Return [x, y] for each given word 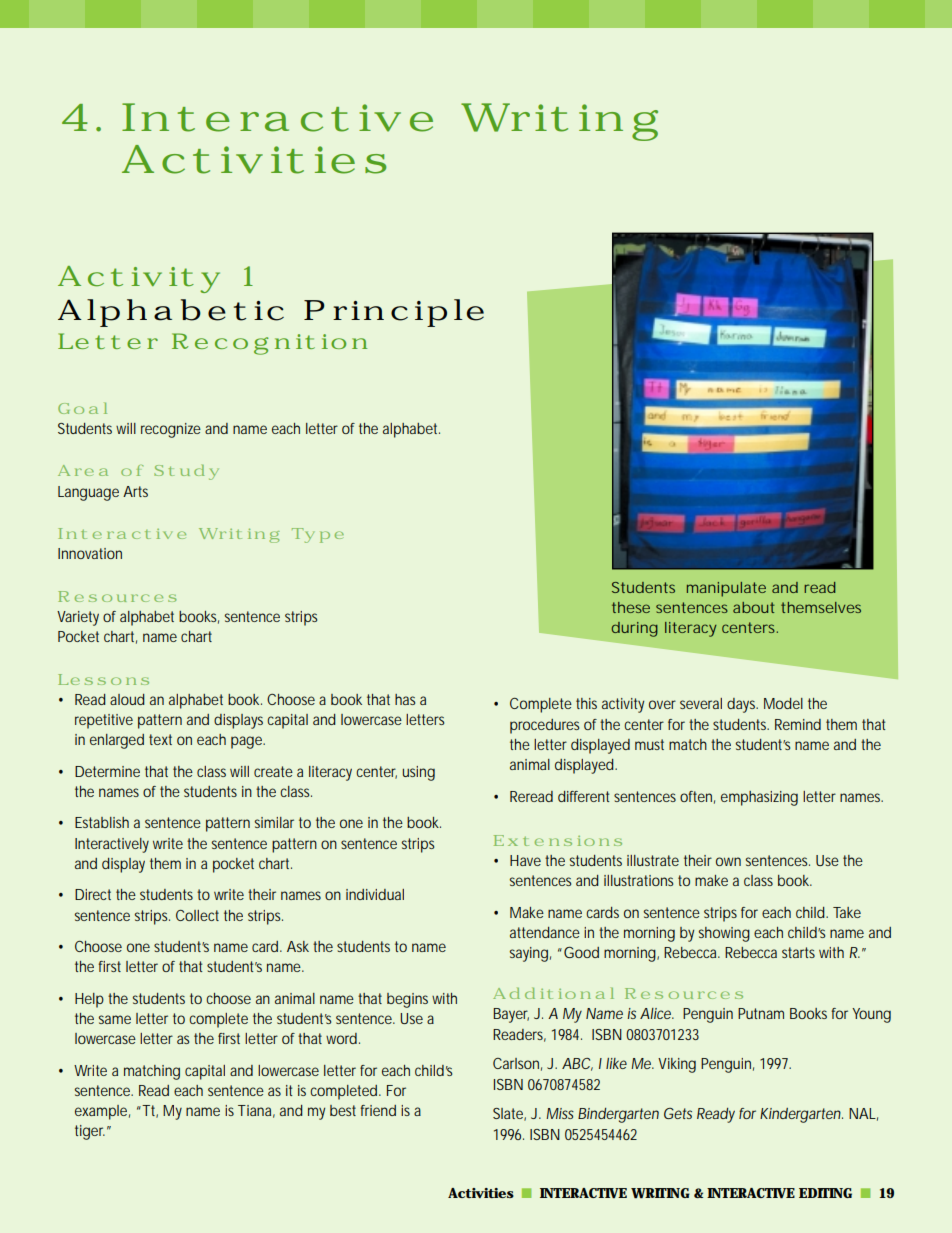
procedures [544, 726]
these [631, 607]
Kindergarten [800, 1115]
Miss [560, 1113]
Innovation [90, 553]
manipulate [726, 589]
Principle [394, 313]
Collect [197, 915]
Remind [798, 724]
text [160, 739]
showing [724, 934]
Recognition [269, 344]
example [101, 1112]
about [754, 607]
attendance [545, 932]
